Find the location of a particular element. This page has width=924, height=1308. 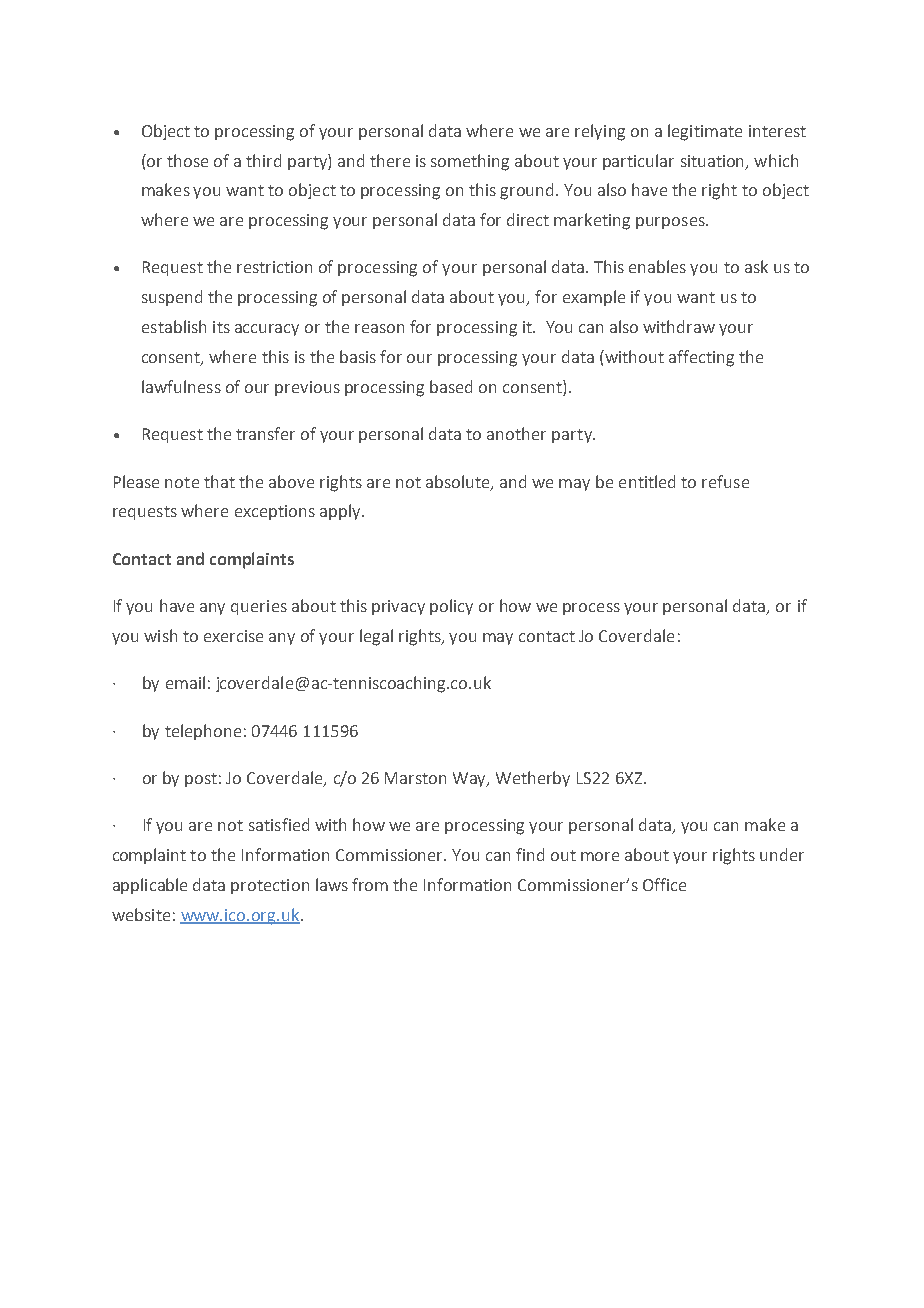

protection is located at coordinates (270, 886).
